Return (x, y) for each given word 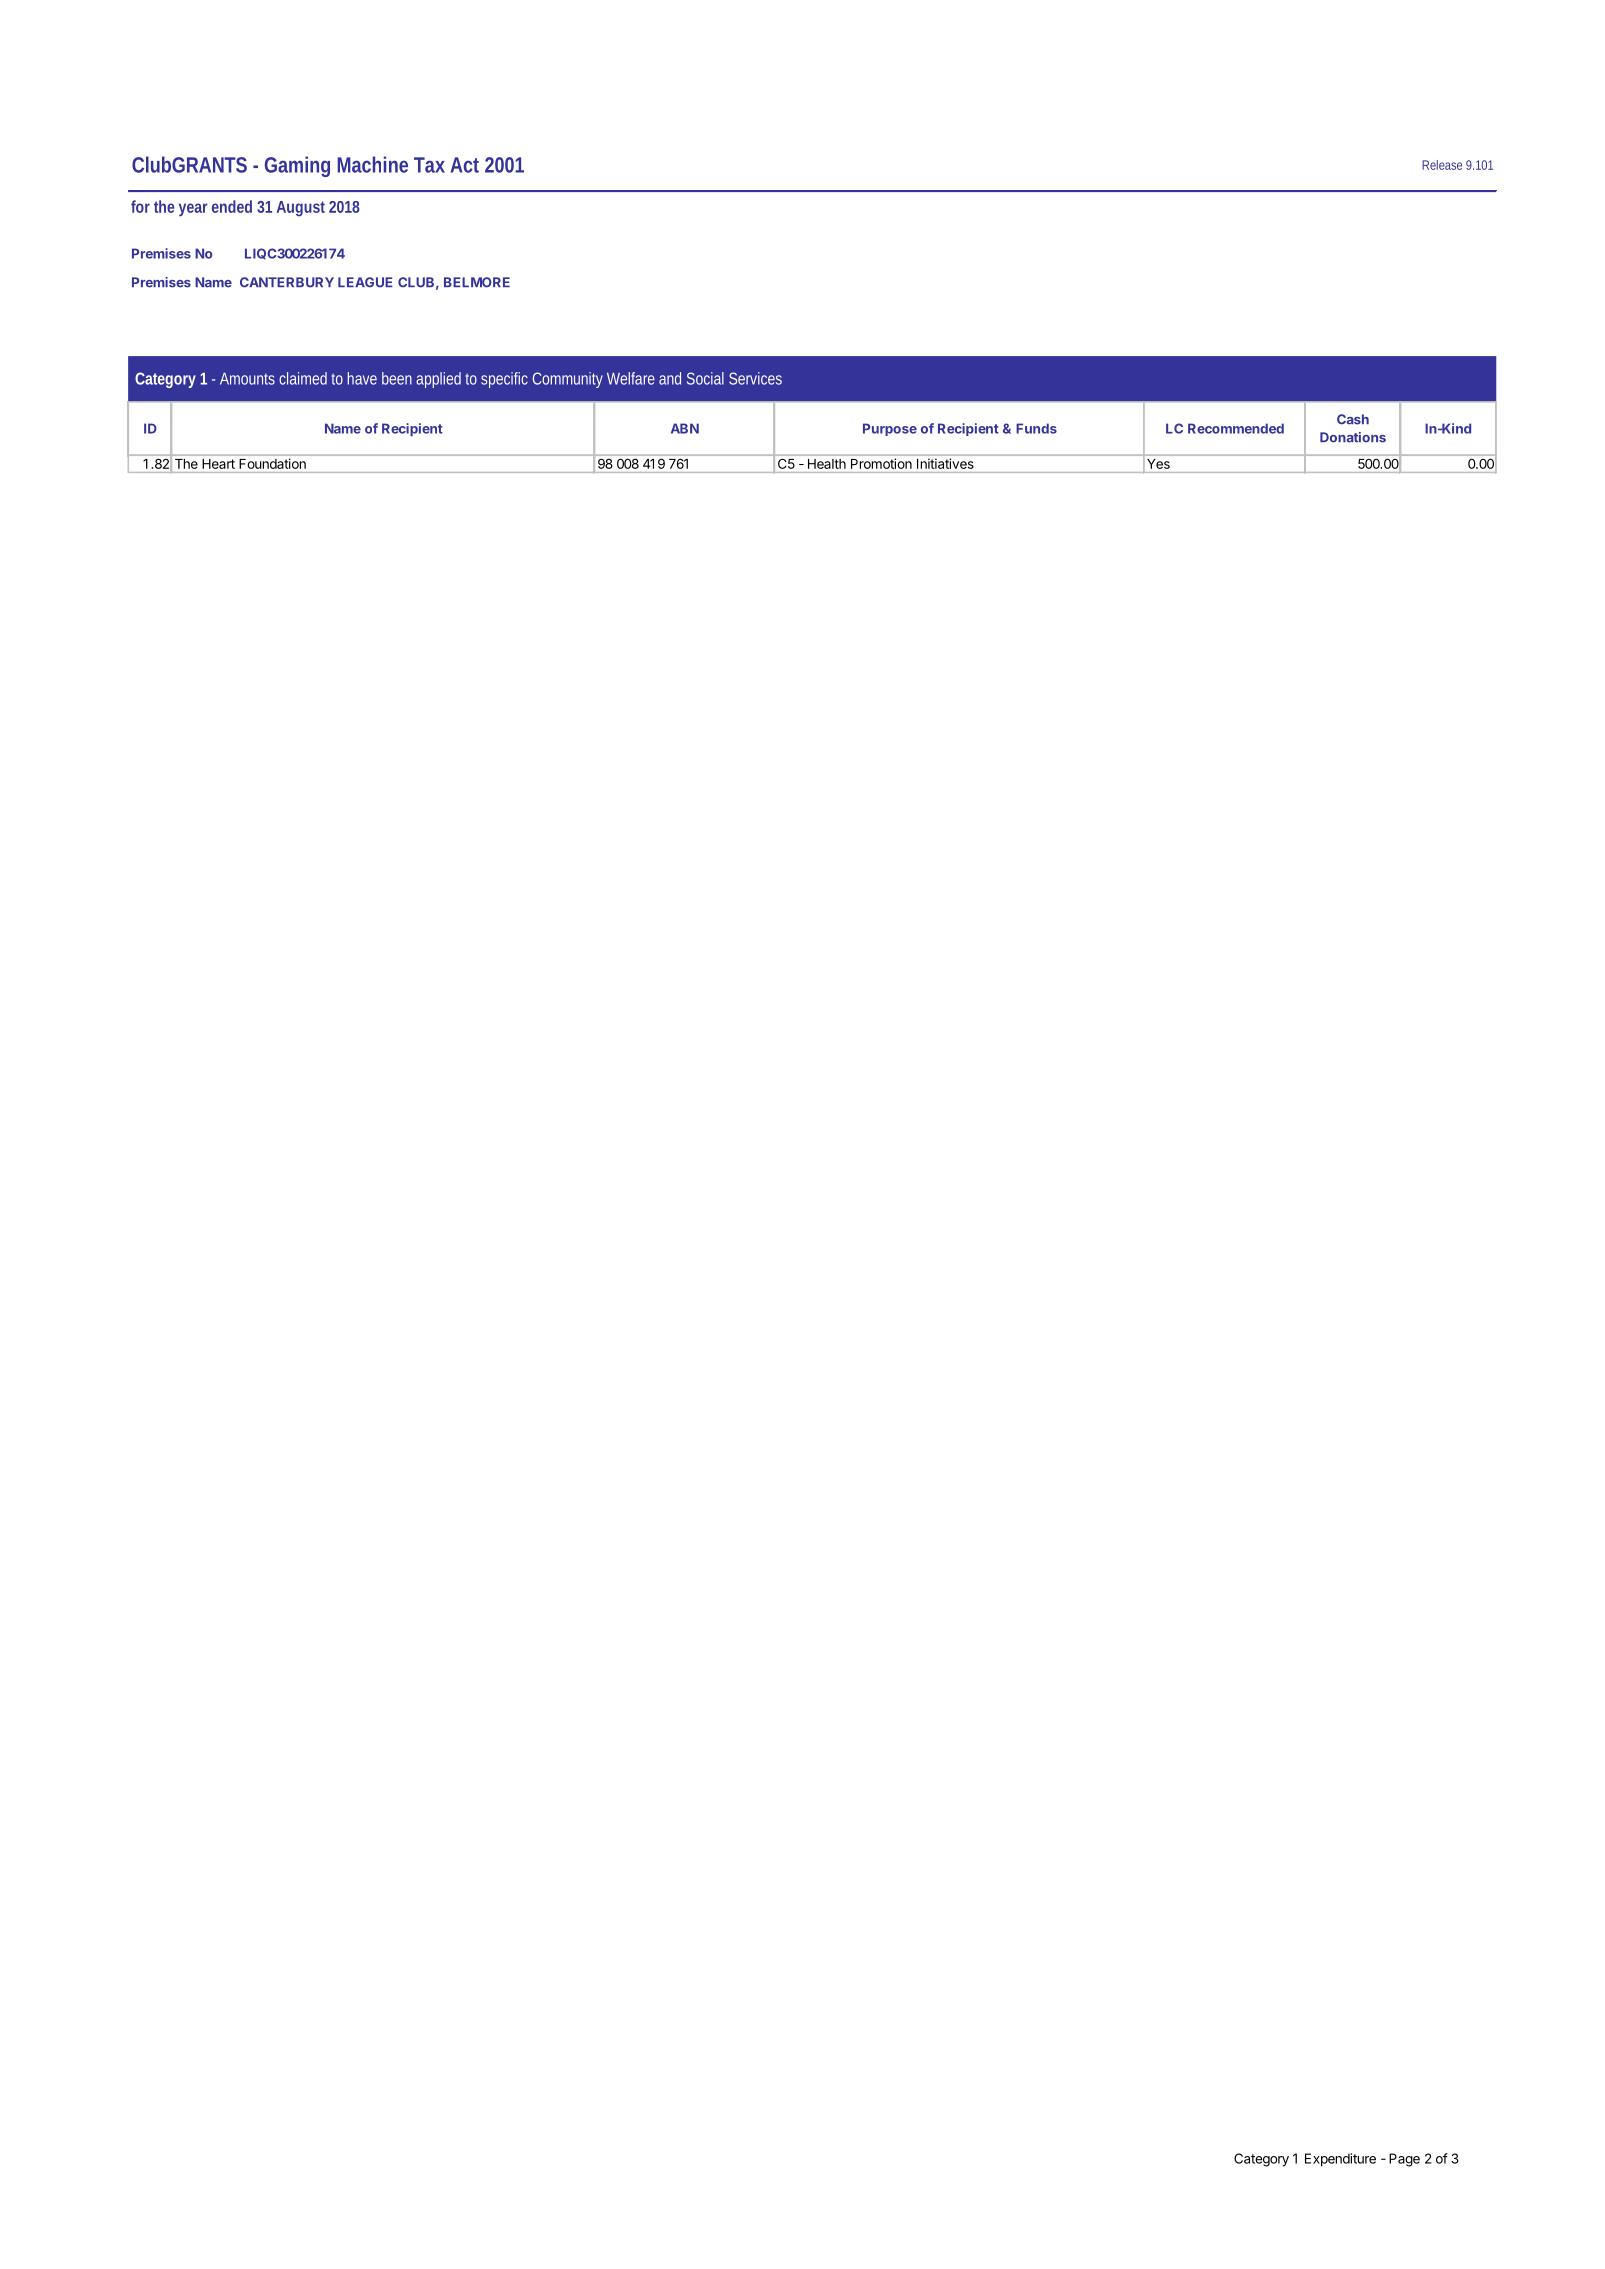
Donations (1353, 437)
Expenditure (1340, 2160)
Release (1442, 165)
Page (1404, 2160)
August (301, 209)
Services (755, 378)
